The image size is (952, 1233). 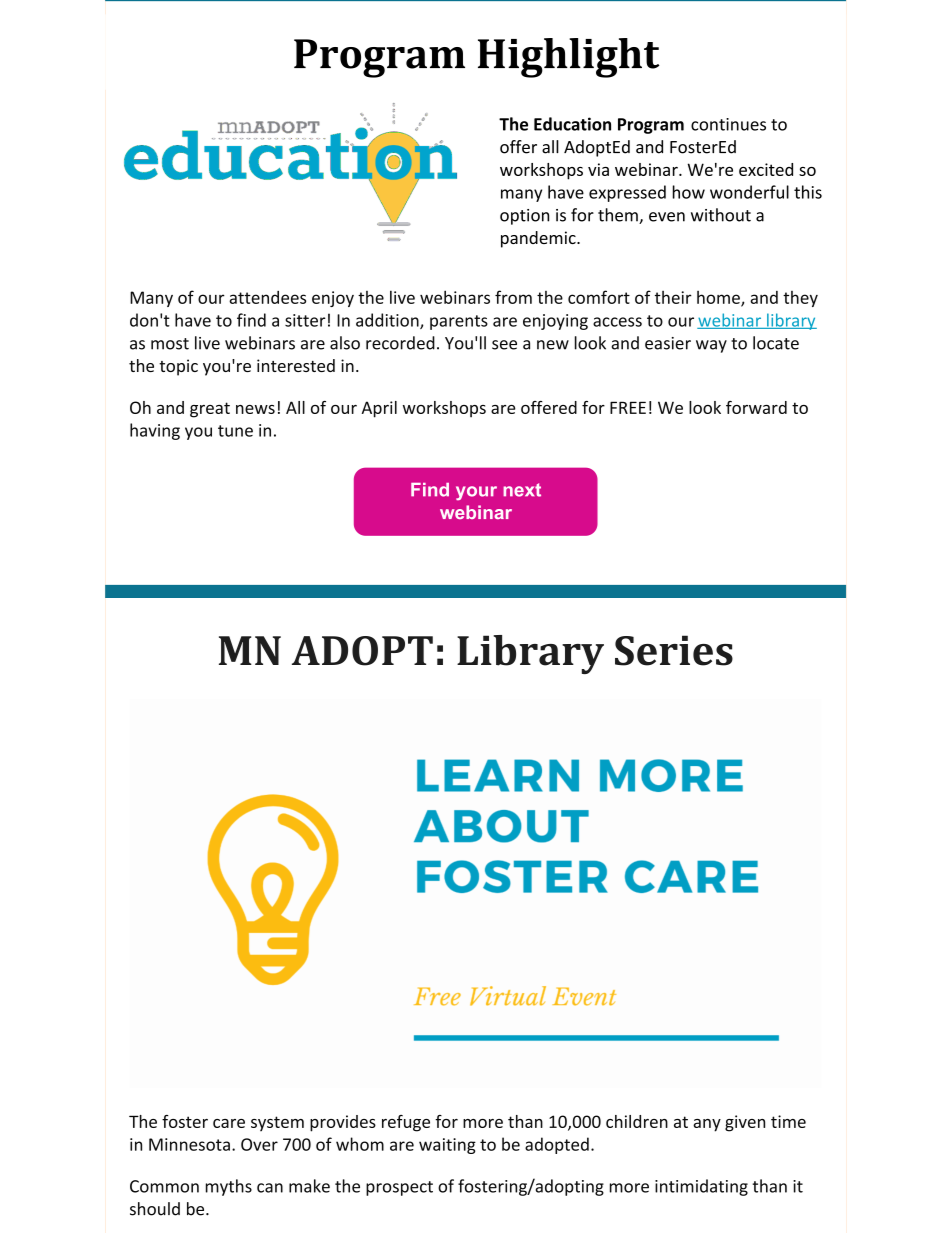 I want to click on Highlight, so click(x=569, y=58).
